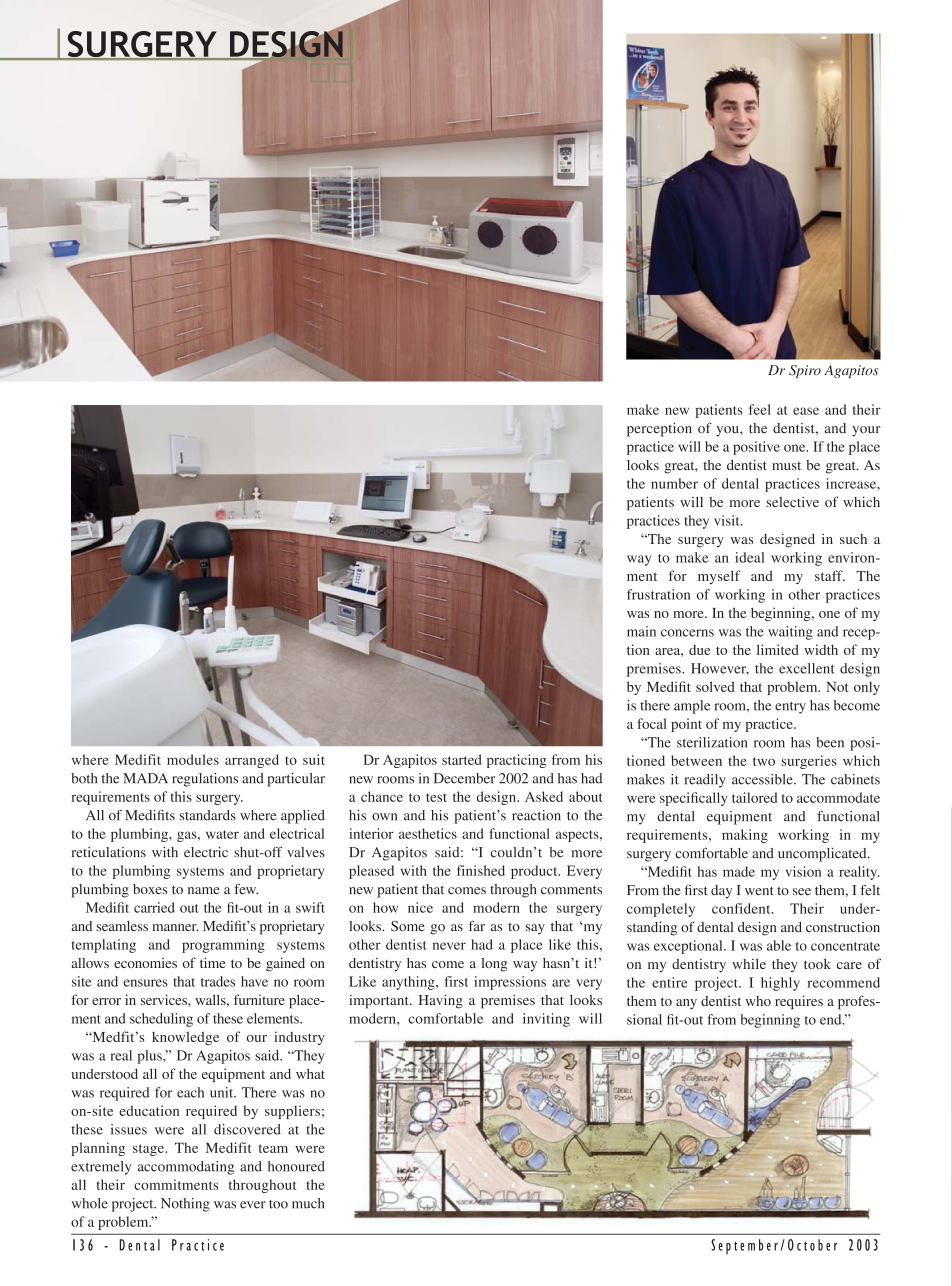 This image has height=1286, width=952. Describe the element at coordinates (674, 483) in the image. I see `number` at that location.
